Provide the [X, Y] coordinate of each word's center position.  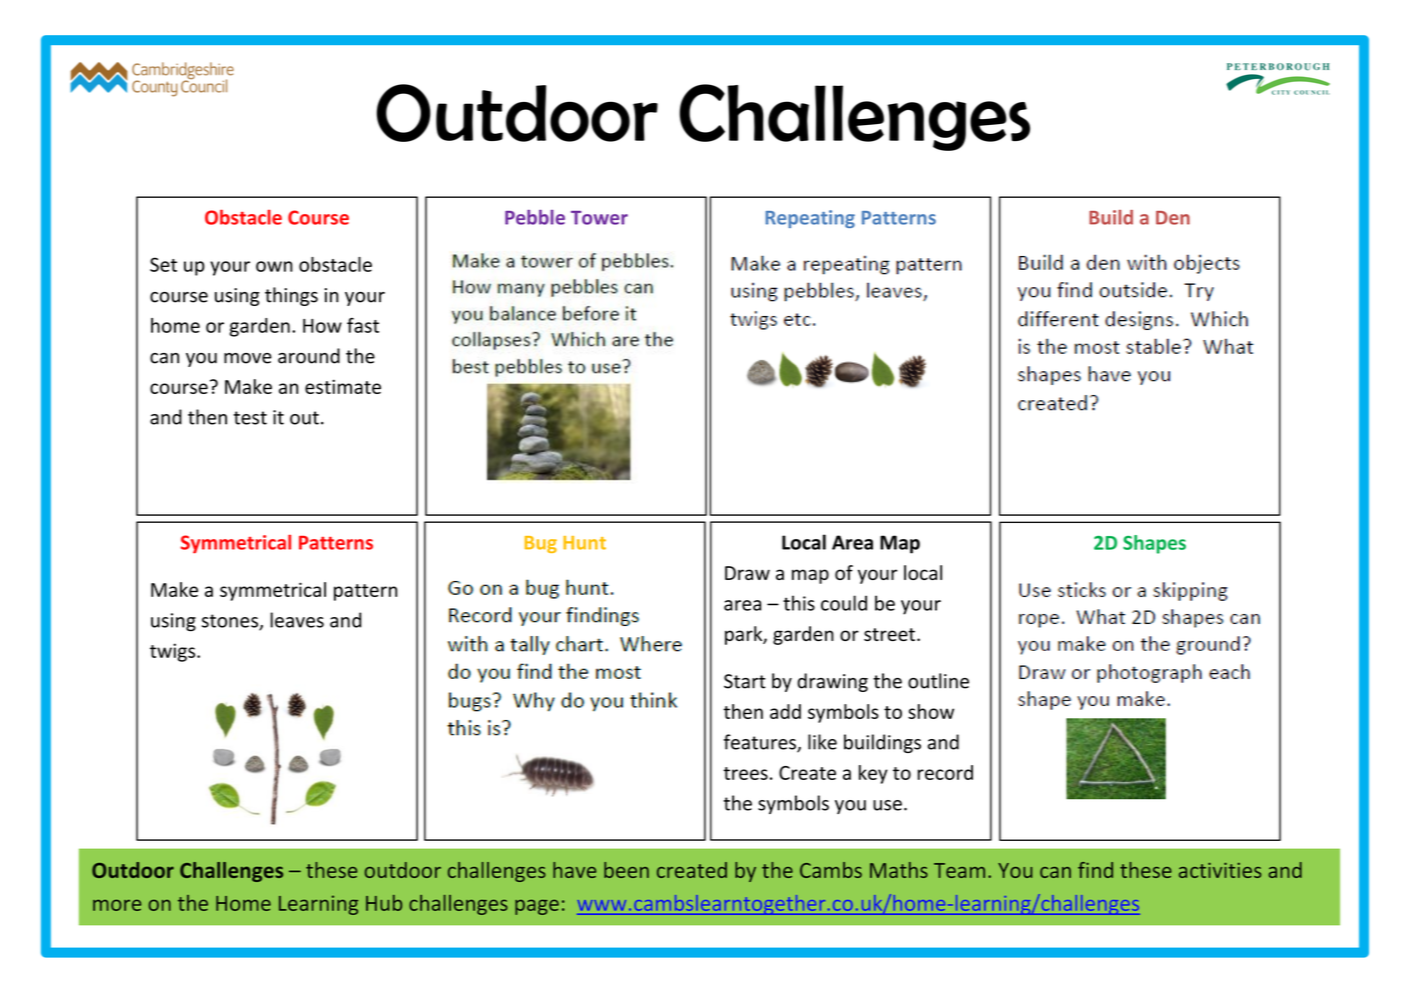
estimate [343, 386]
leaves [297, 620]
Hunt [584, 543]
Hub [384, 903]
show [931, 711]
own [274, 266]
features [761, 743]
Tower [599, 218]
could [844, 603]
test [250, 418]
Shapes [1154, 544]
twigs [174, 652]
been [626, 870]
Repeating [810, 219]
